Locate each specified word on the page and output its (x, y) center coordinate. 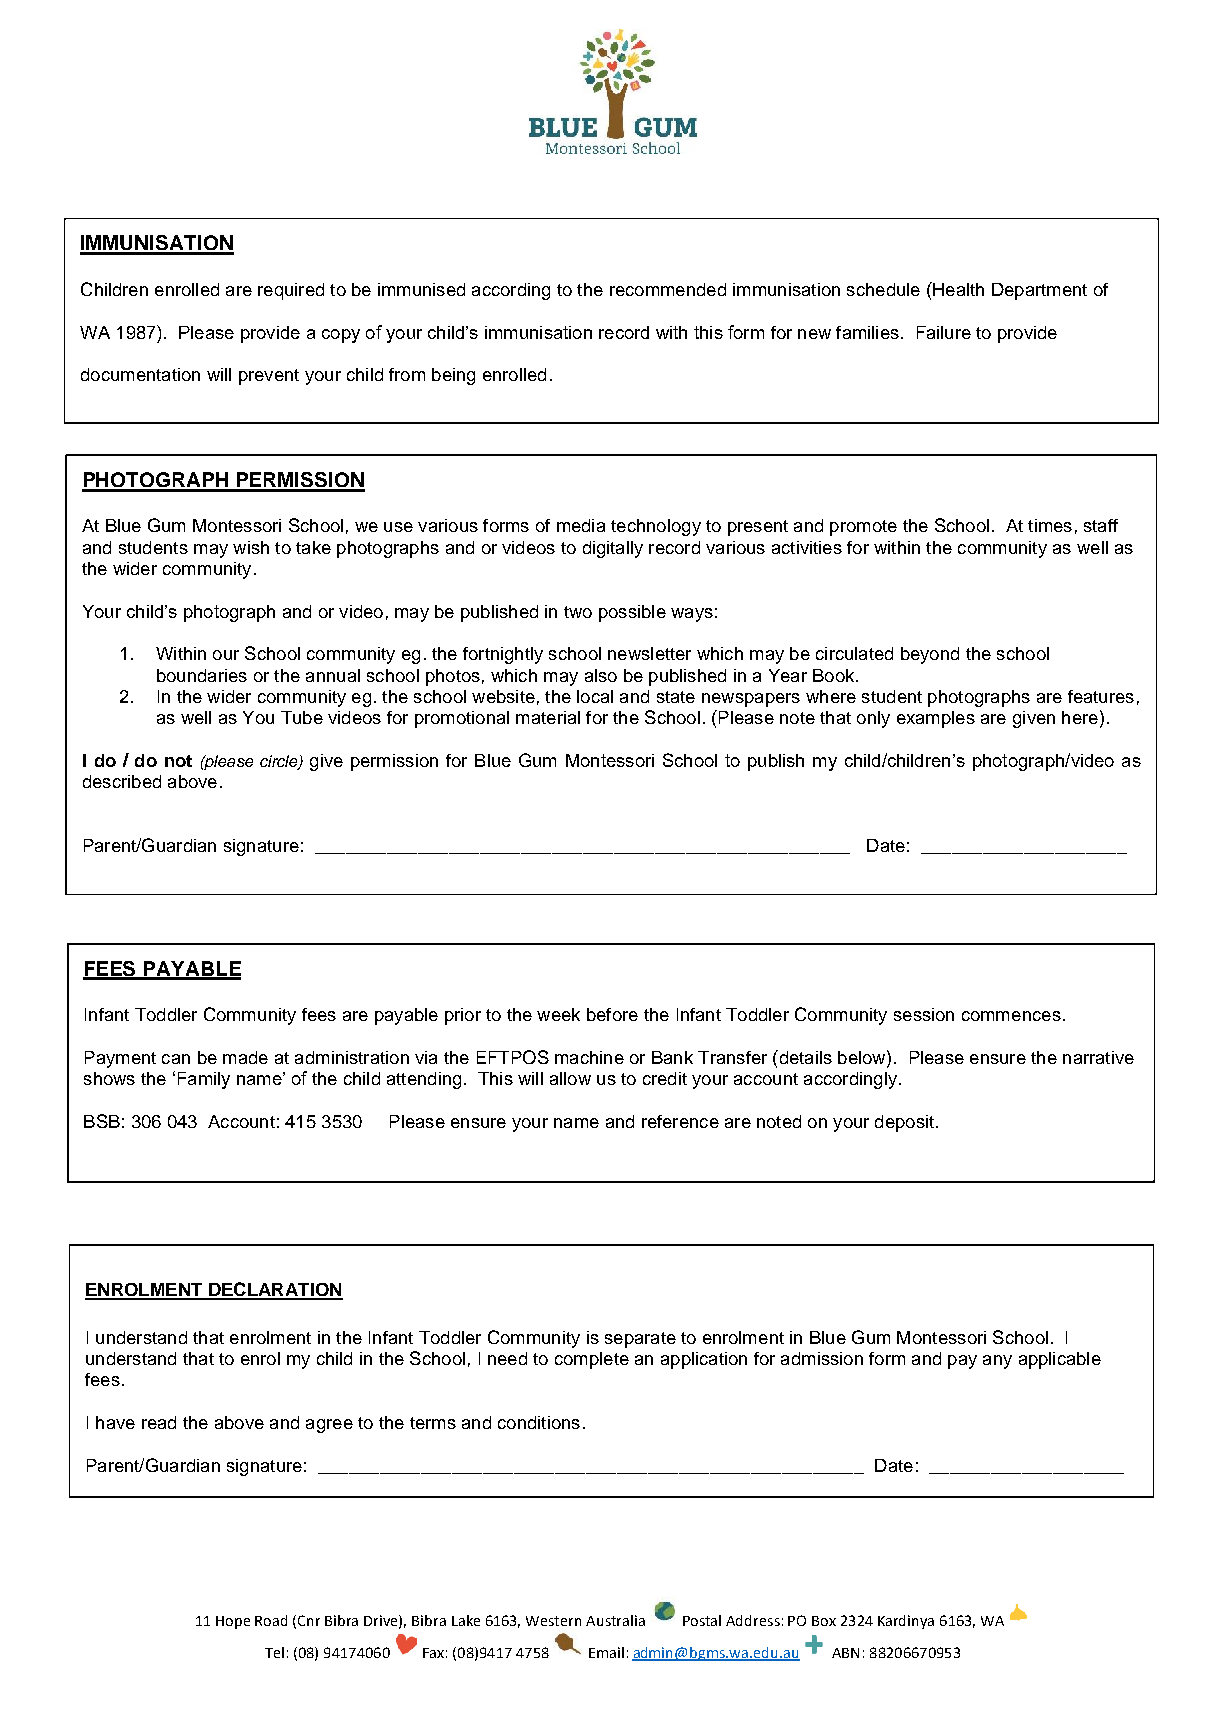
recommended (668, 289)
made (245, 1057)
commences (1011, 1016)
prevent (269, 377)
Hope (233, 1622)
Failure (944, 332)
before (612, 1014)
